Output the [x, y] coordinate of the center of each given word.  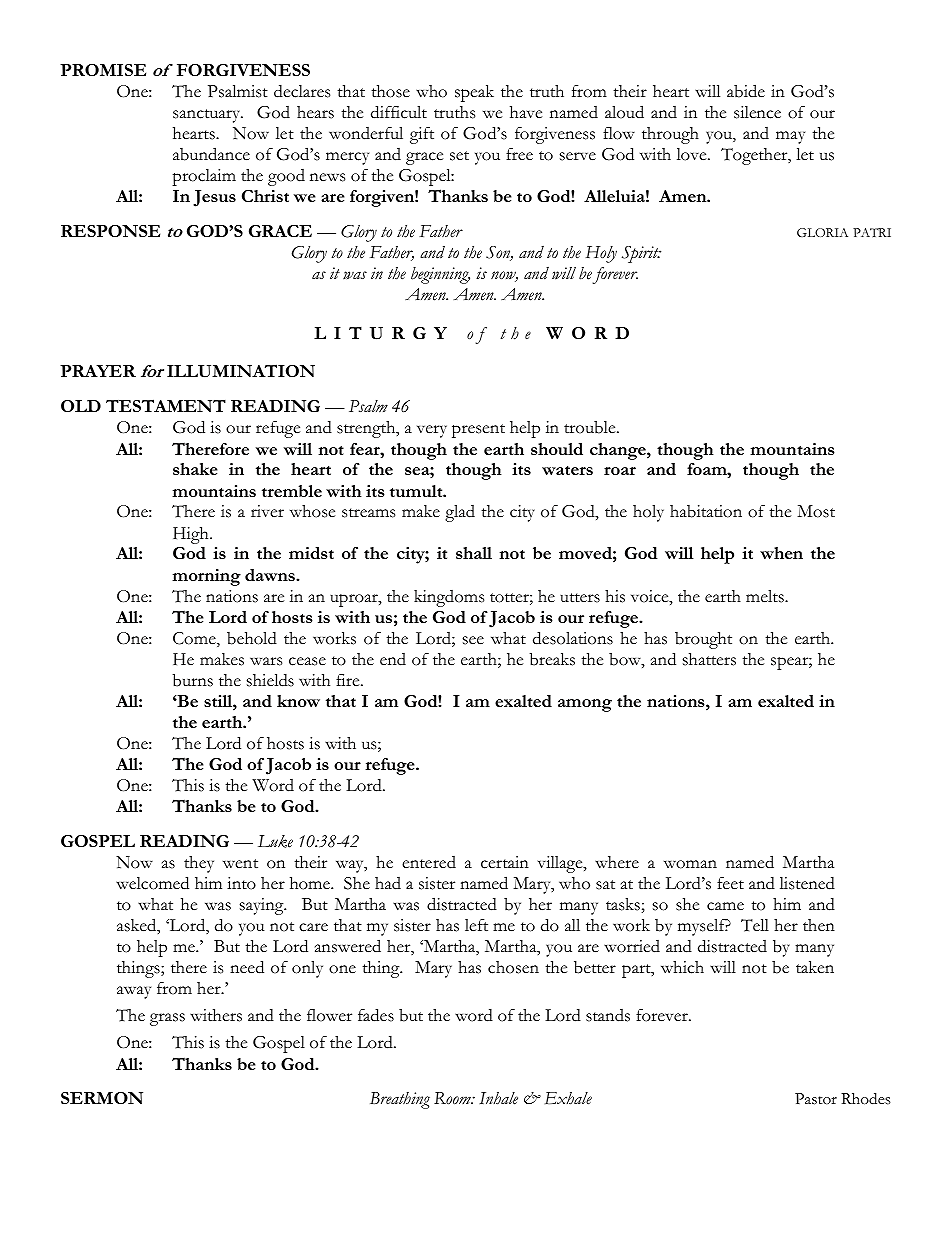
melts [766, 596]
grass [167, 1019]
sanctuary [208, 116]
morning [206, 577]
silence [757, 112]
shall [474, 553]
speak [474, 93]
